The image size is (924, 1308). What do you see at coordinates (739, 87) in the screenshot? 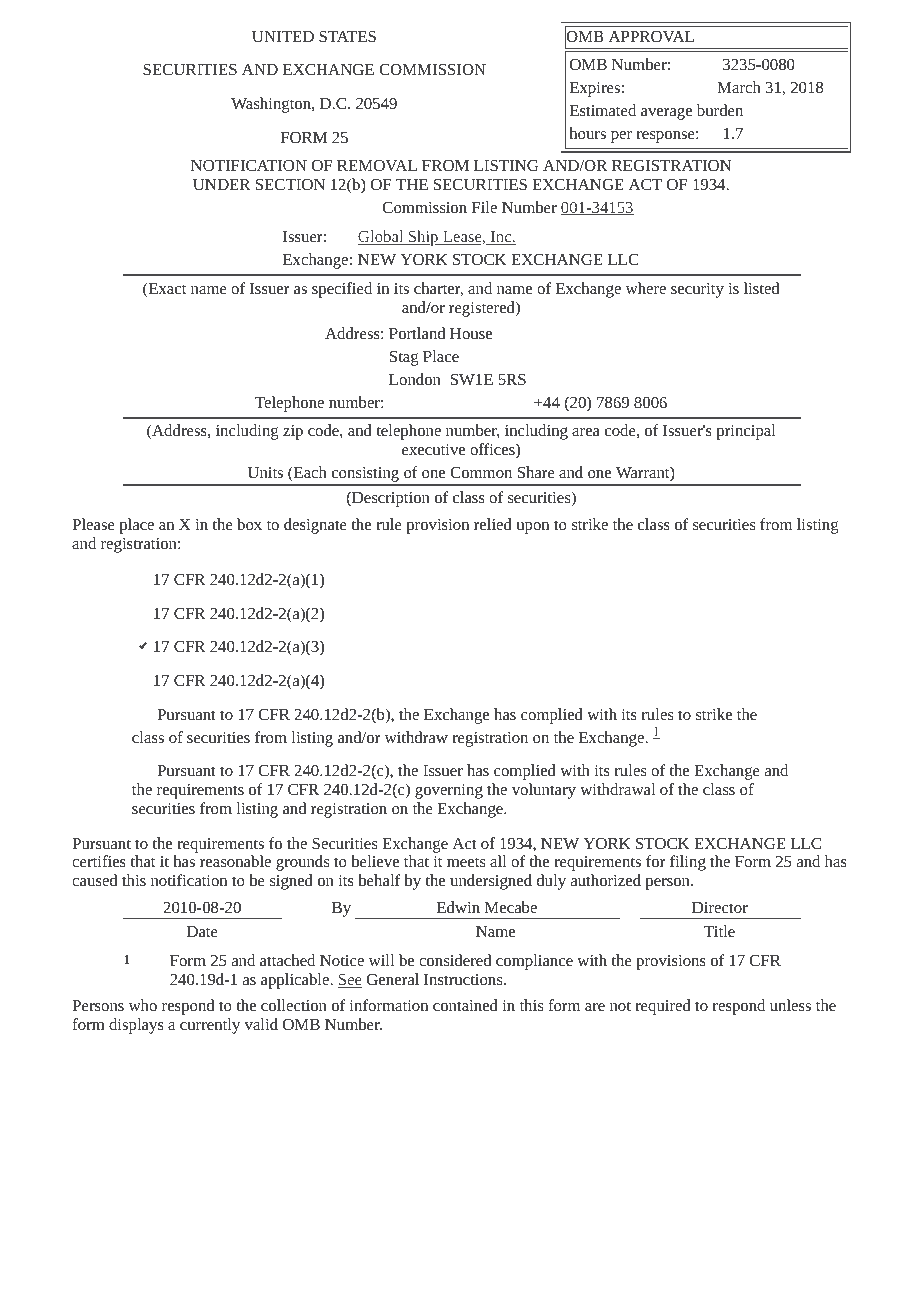
I see `March` at bounding box center [739, 87].
